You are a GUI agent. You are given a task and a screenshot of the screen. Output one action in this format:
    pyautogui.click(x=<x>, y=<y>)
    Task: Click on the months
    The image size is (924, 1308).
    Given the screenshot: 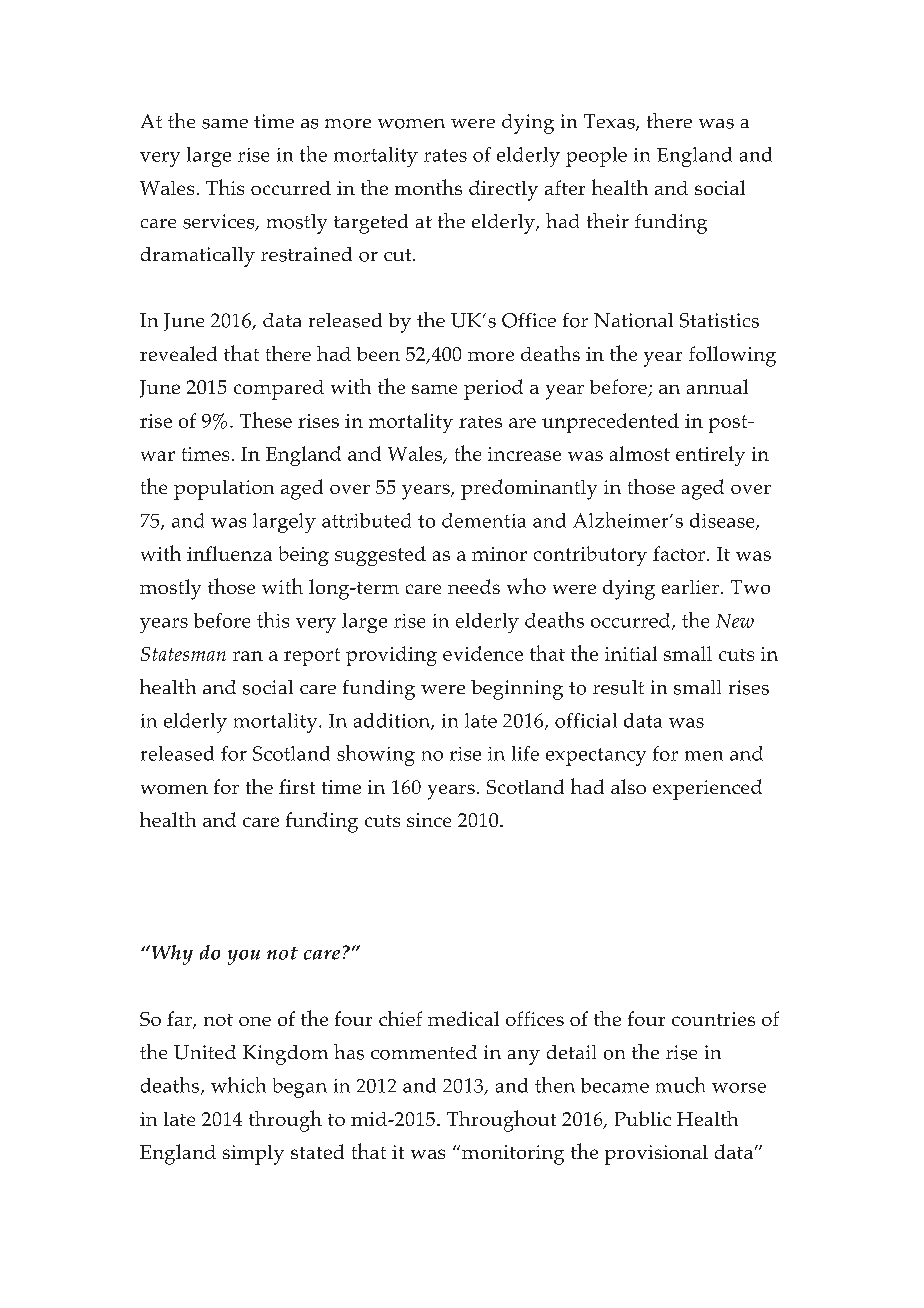 What is the action you would take?
    pyautogui.click(x=428, y=187)
